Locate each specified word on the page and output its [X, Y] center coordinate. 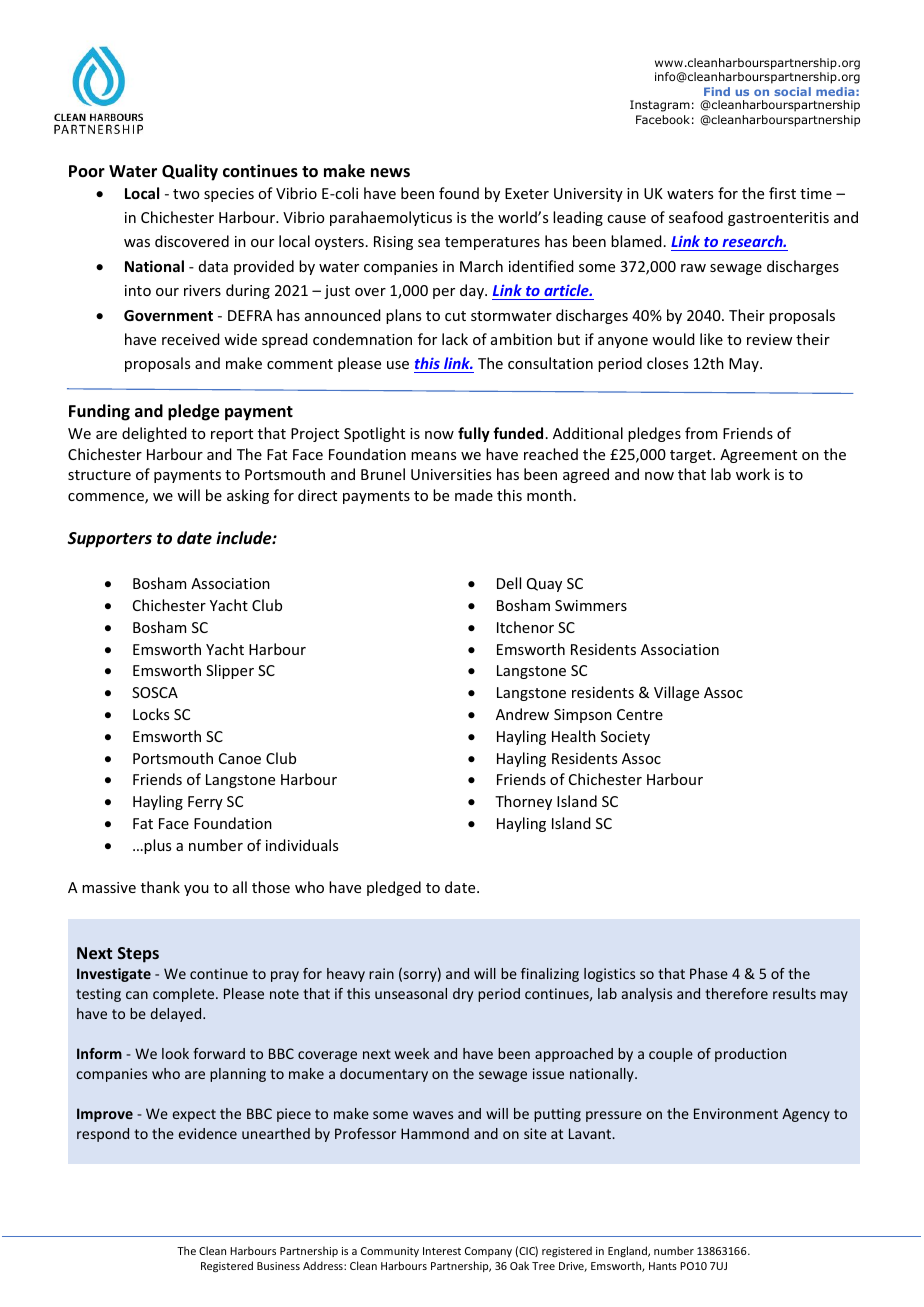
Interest [442, 1251]
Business [278, 1266]
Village [676, 693]
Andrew [522, 714]
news [390, 173]
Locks [151, 714]
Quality [190, 172]
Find [717, 91]
